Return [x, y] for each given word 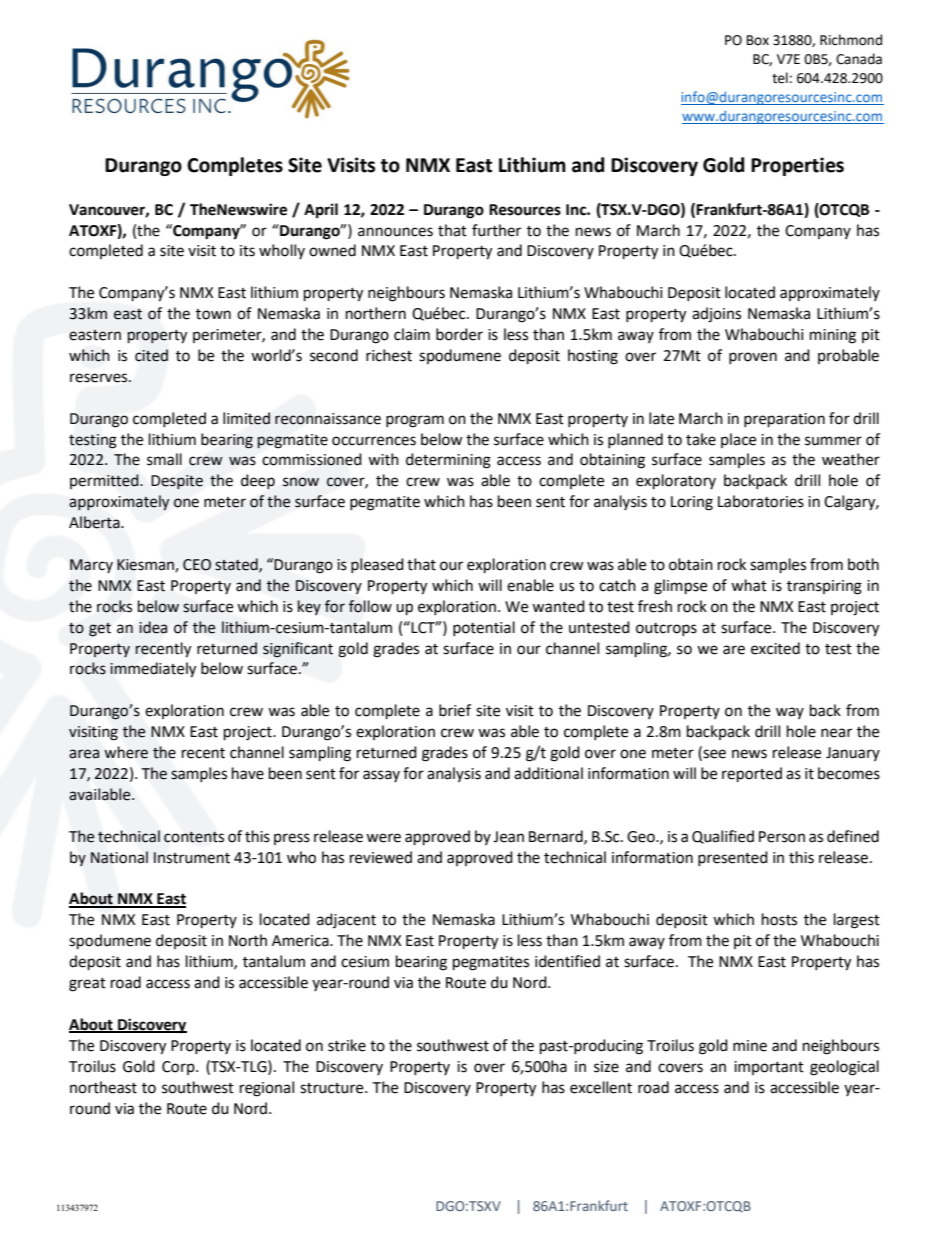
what [749, 585]
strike [347, 1045]
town [213, 314]
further [496, 230]
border [459, 334]
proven [753, 358]
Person [782, 837]
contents [194, 837]
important [769, 1068]
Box [758, 40]
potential [484, 628]
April [321, 211]
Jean [508, 837]
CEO [197, 565]
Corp [179, 1068]
